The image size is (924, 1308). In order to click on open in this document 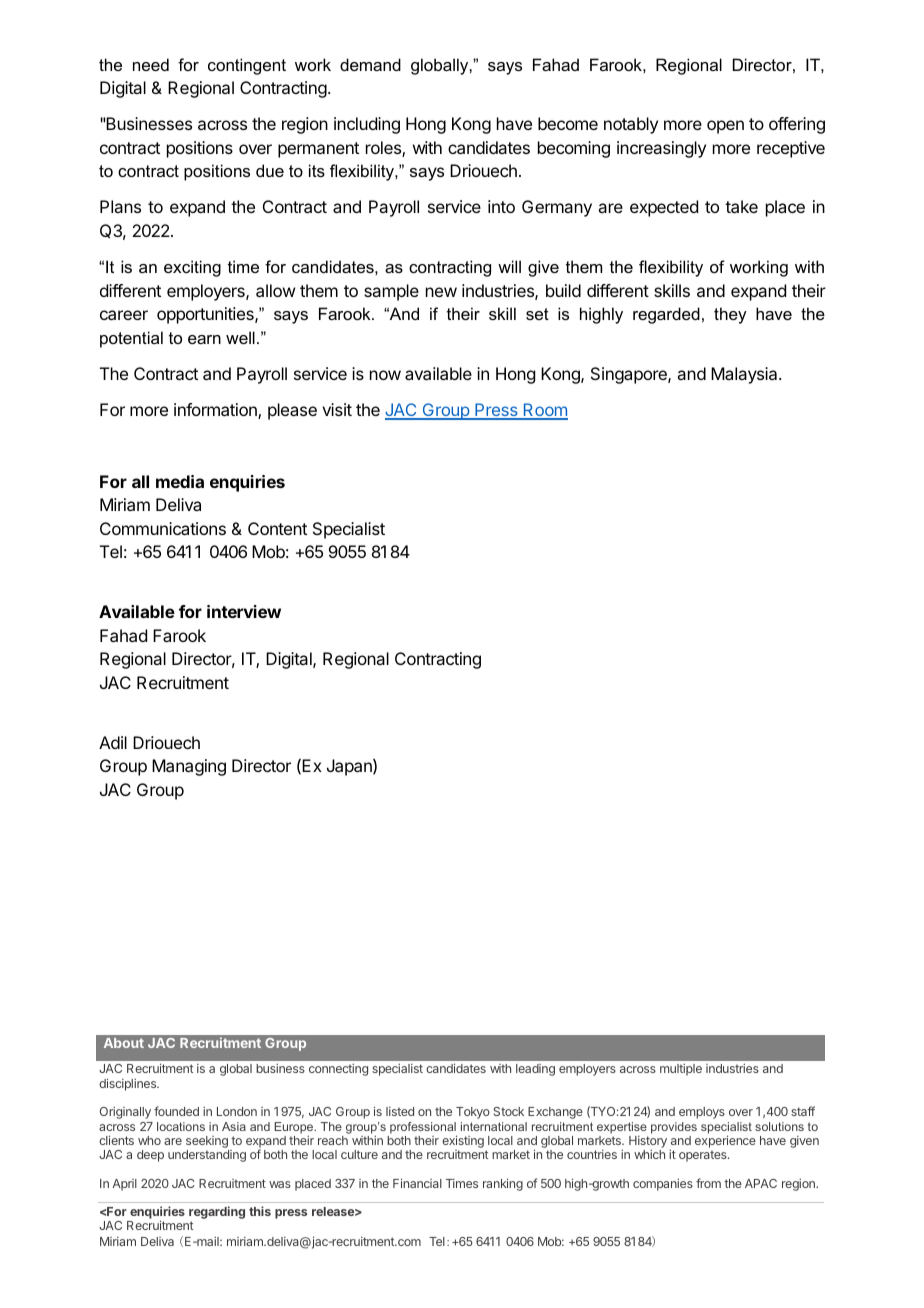, I will do `click(725, 127)`.
